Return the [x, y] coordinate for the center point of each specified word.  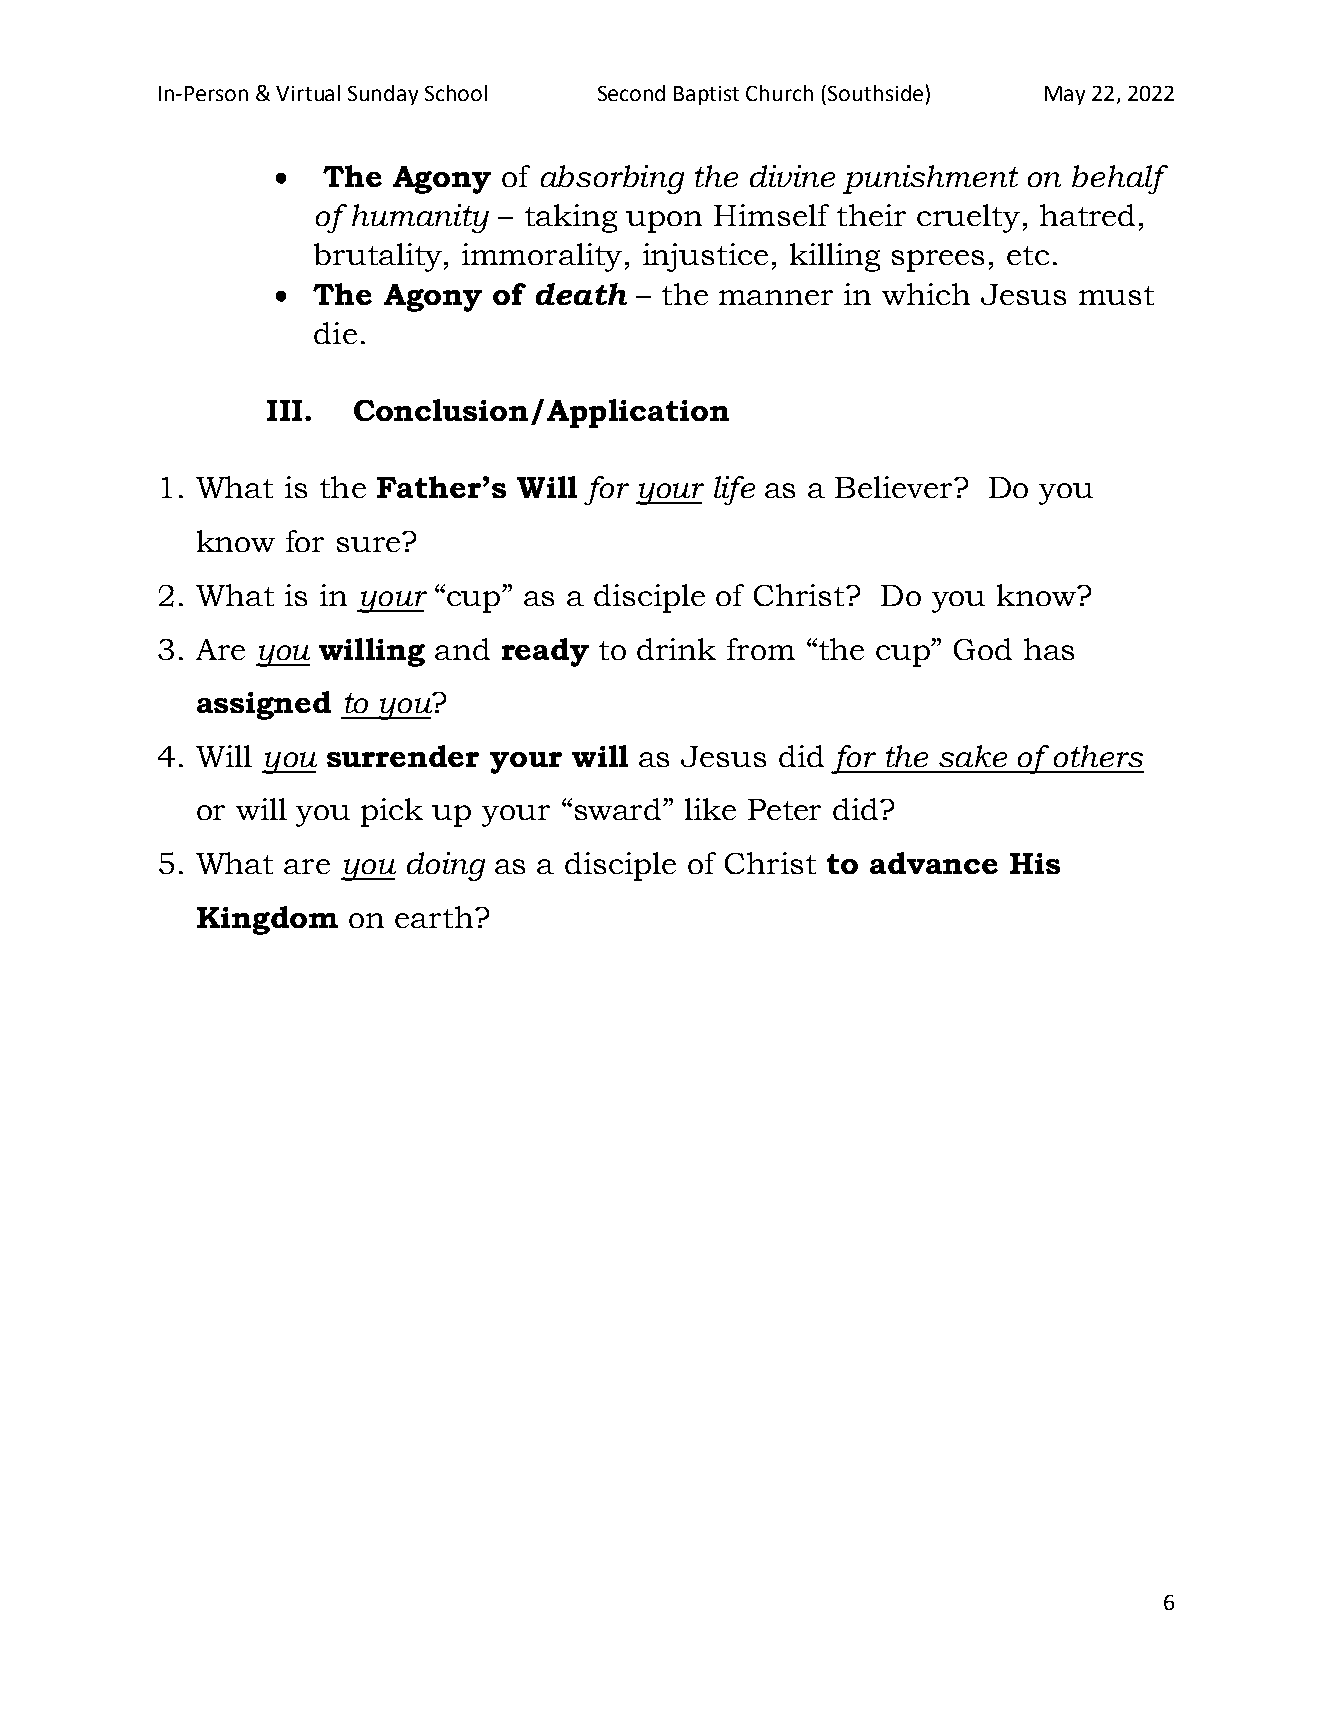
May [1065, 95]
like [710, 809]
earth [435, 917]
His [1035, 863]
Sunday [383, 95]
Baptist [706, 95]
